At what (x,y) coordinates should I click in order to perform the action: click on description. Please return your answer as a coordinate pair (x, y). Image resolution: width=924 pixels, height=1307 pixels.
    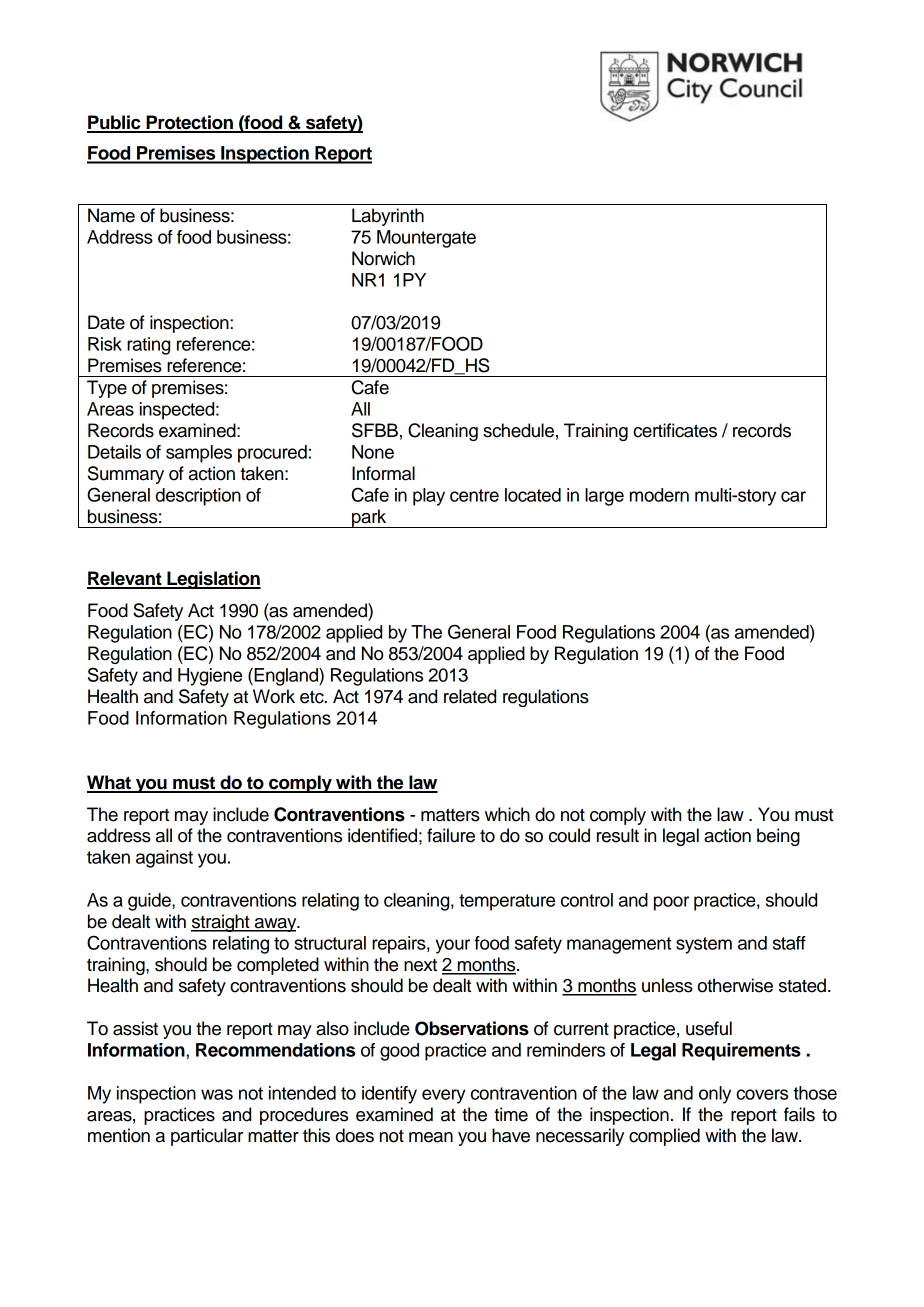
    Looking at the image, I should click on (198, 497).
